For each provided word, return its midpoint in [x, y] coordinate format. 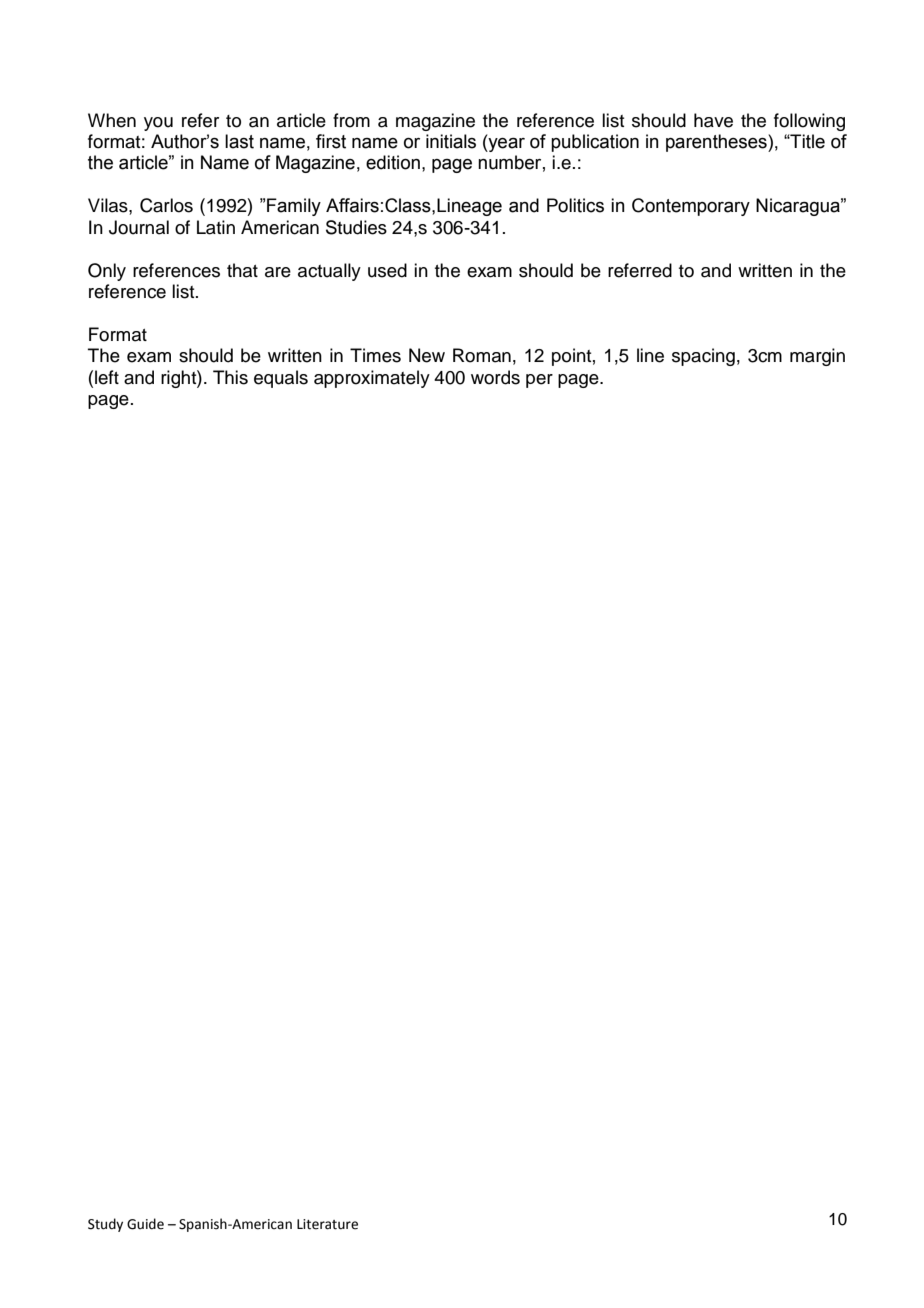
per [539, 381]
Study [105, 1225]
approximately [372, 379]
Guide [145, 1224]
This [230, 377]
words [495, 377]
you [158, 124]
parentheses [717, 143]
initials [451, 141]
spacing [703, 357]
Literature [327, 1224]
